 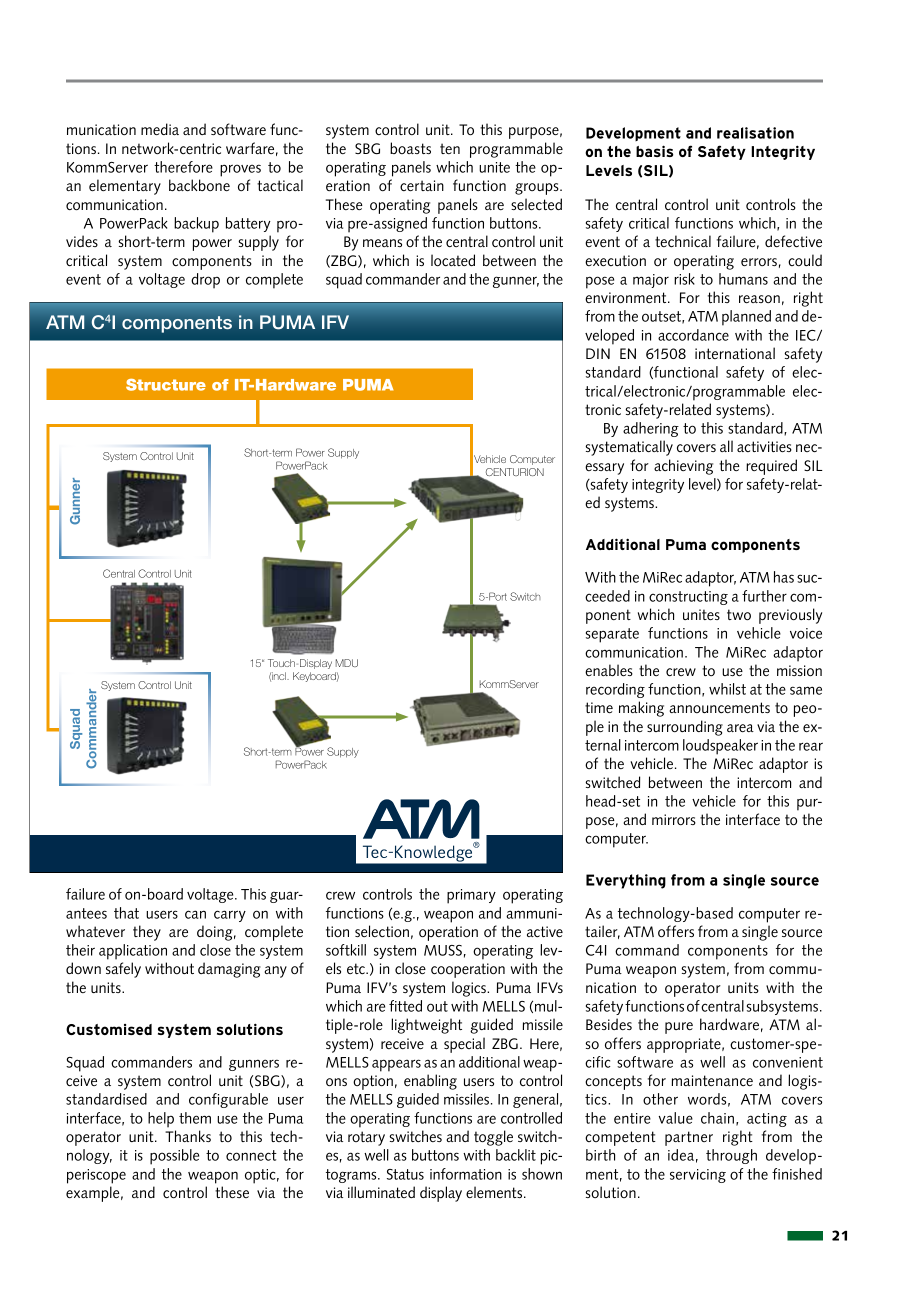 I want to click on achieving, so click(x=683, y=467).
